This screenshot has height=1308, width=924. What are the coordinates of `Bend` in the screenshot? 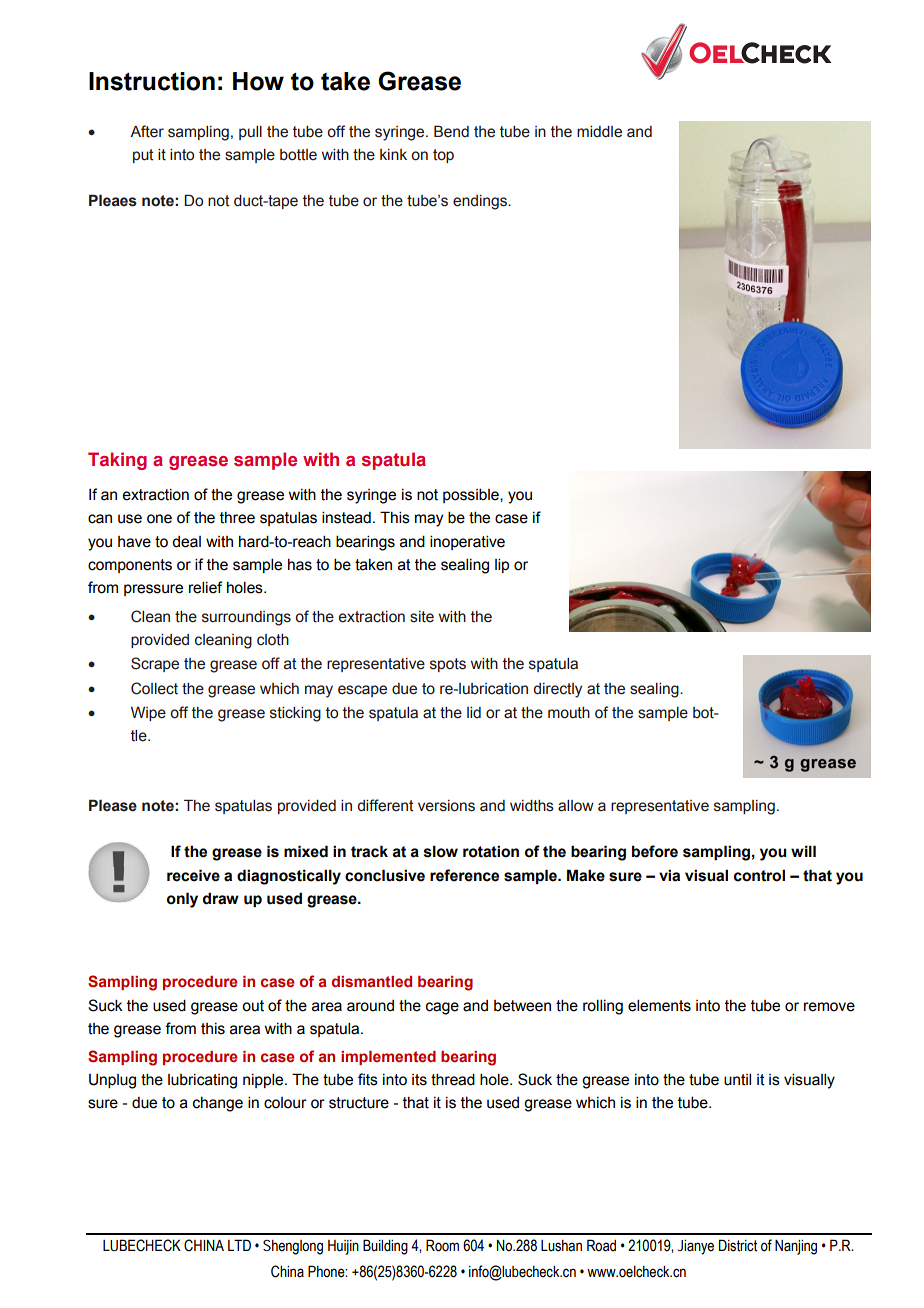 It's located at (451, 131).
